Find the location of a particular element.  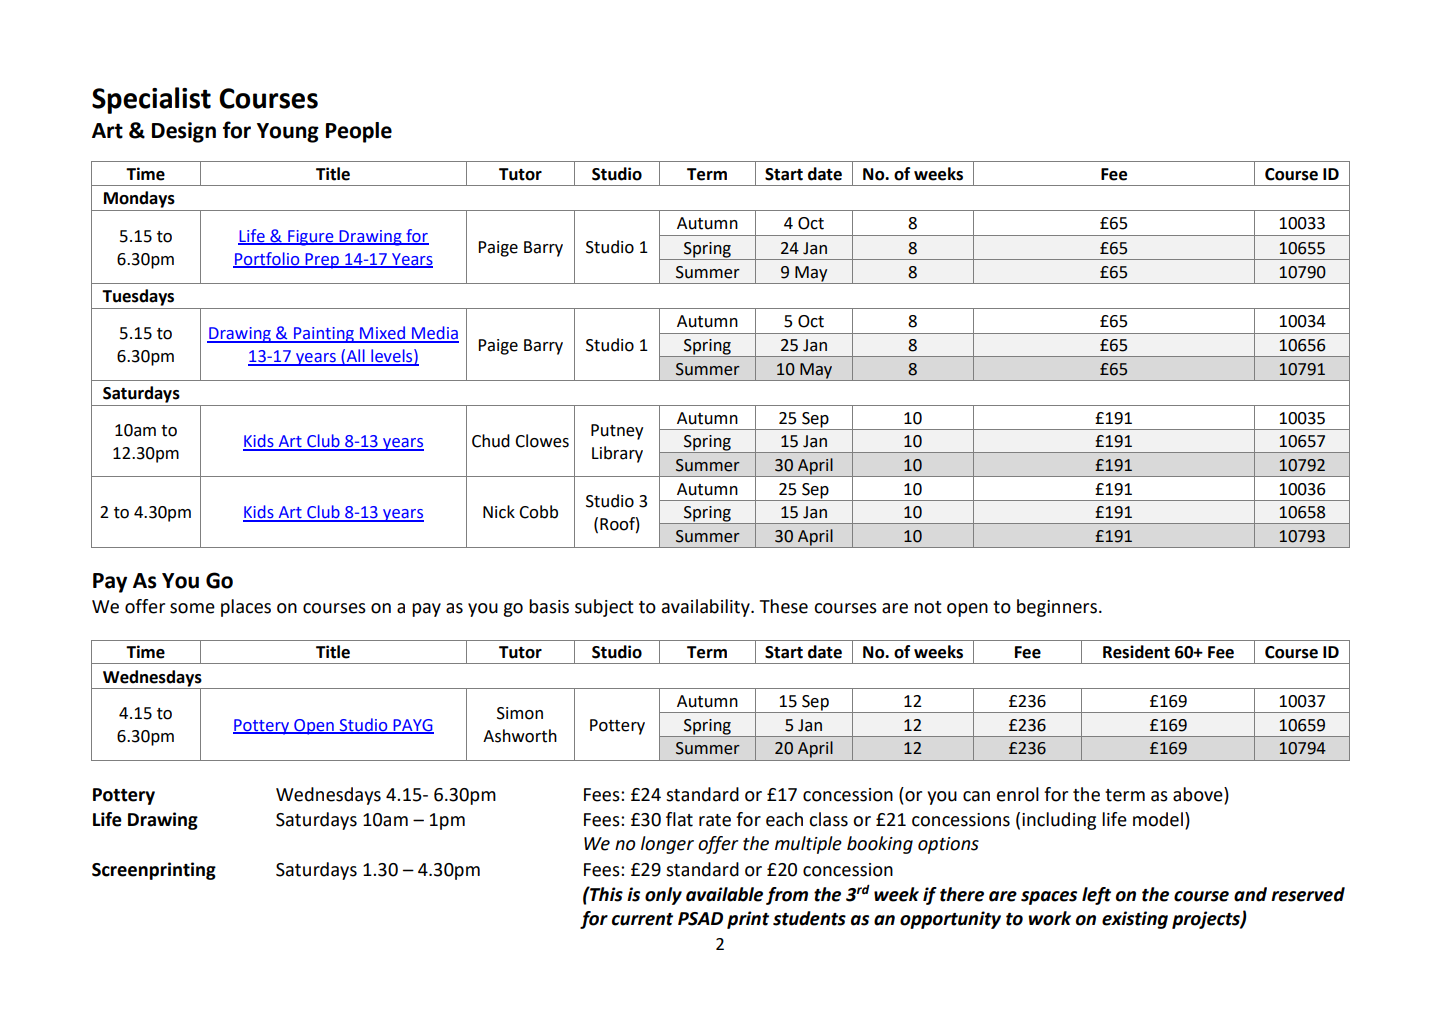

Cobb is located at coordinates (538, 512).
